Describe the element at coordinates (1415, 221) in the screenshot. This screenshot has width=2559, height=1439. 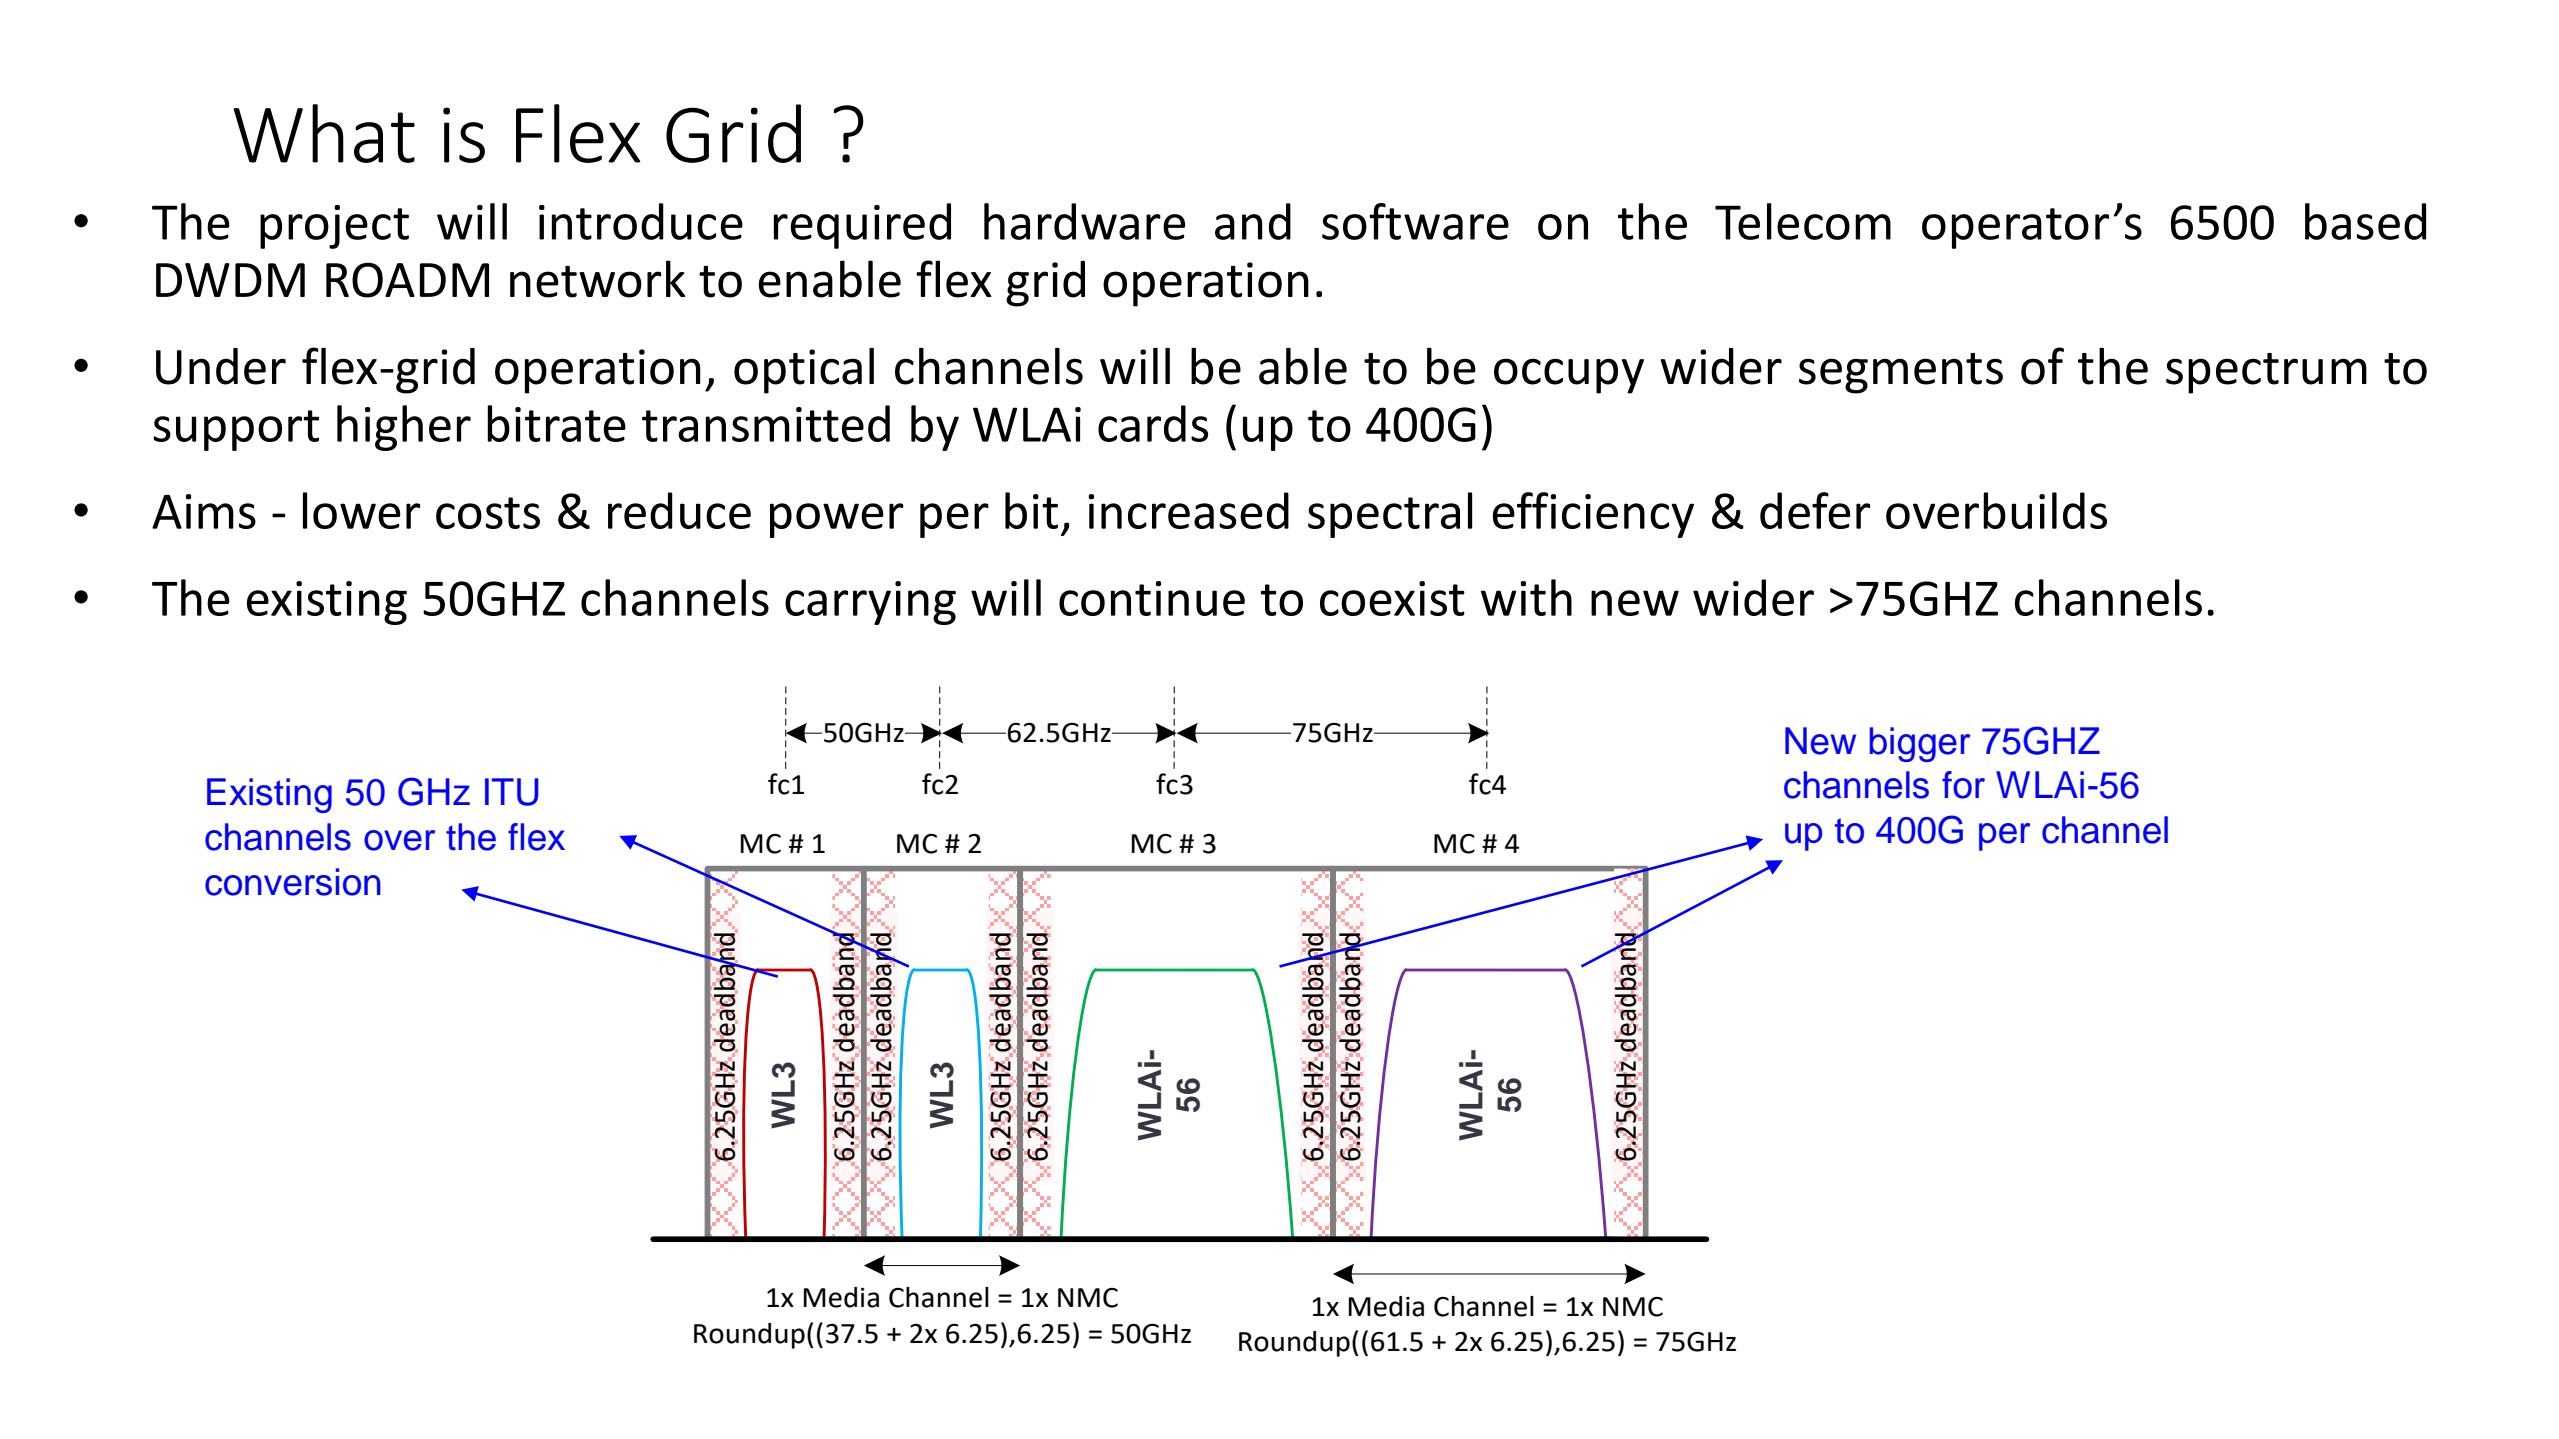
I see `software` at that location.
